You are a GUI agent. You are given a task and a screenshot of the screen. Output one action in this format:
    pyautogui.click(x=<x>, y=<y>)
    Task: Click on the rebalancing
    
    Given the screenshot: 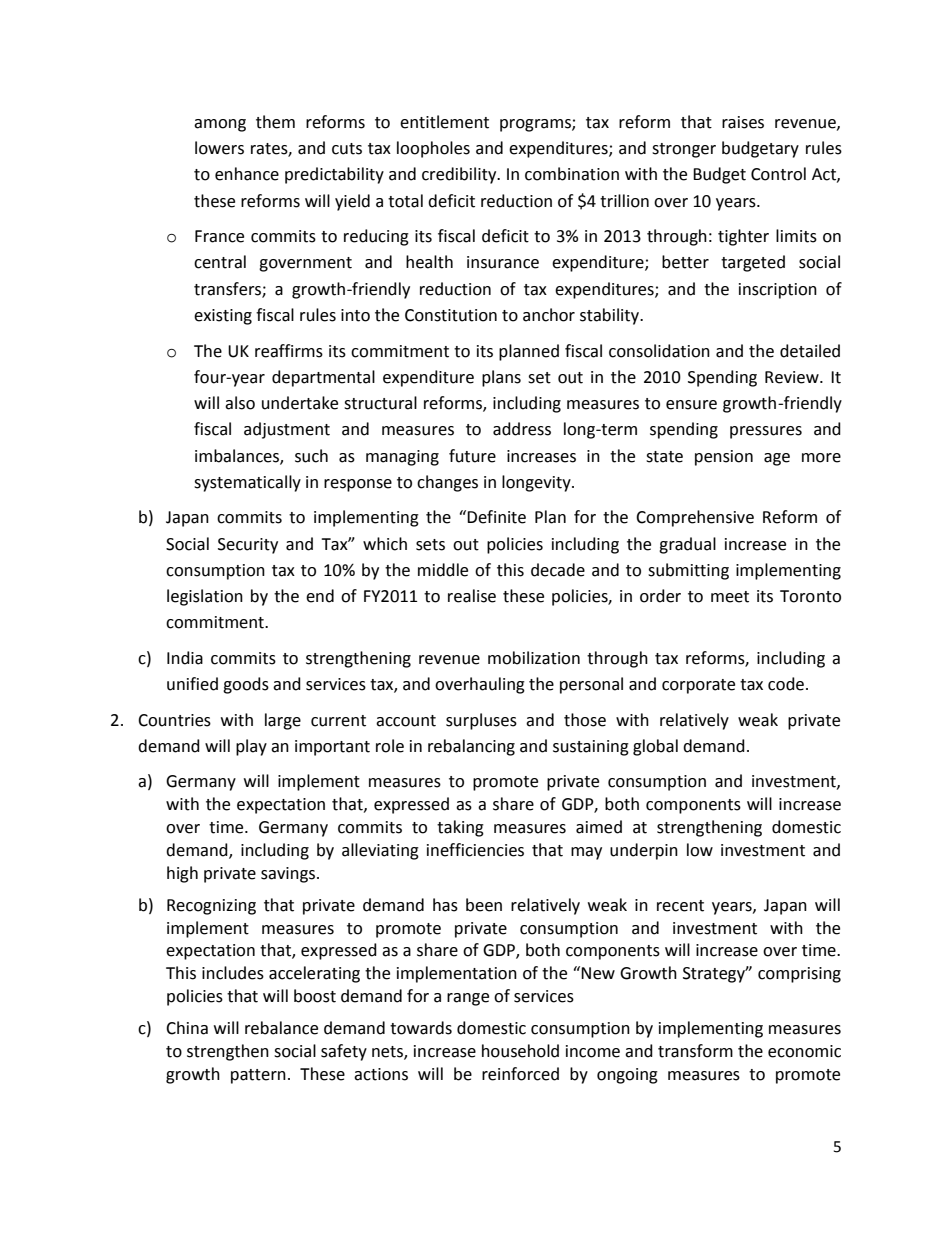 What is the action you would take?
    pyautogui.click(x=471, y=747)
